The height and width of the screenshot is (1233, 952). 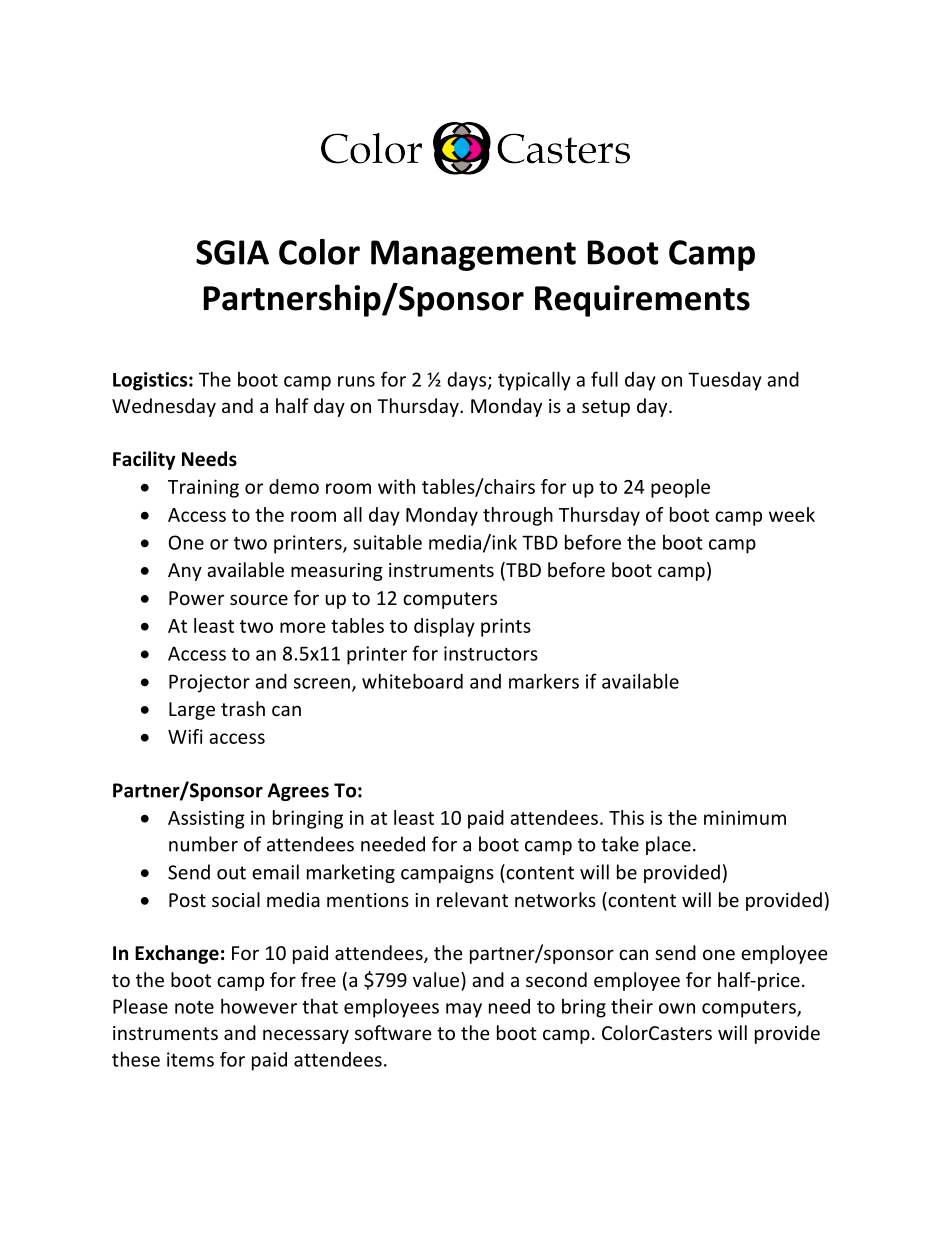 What do you see at coordinates (668, 845) in the screenshot?
I see `place` at bounding box center [668, 845].
